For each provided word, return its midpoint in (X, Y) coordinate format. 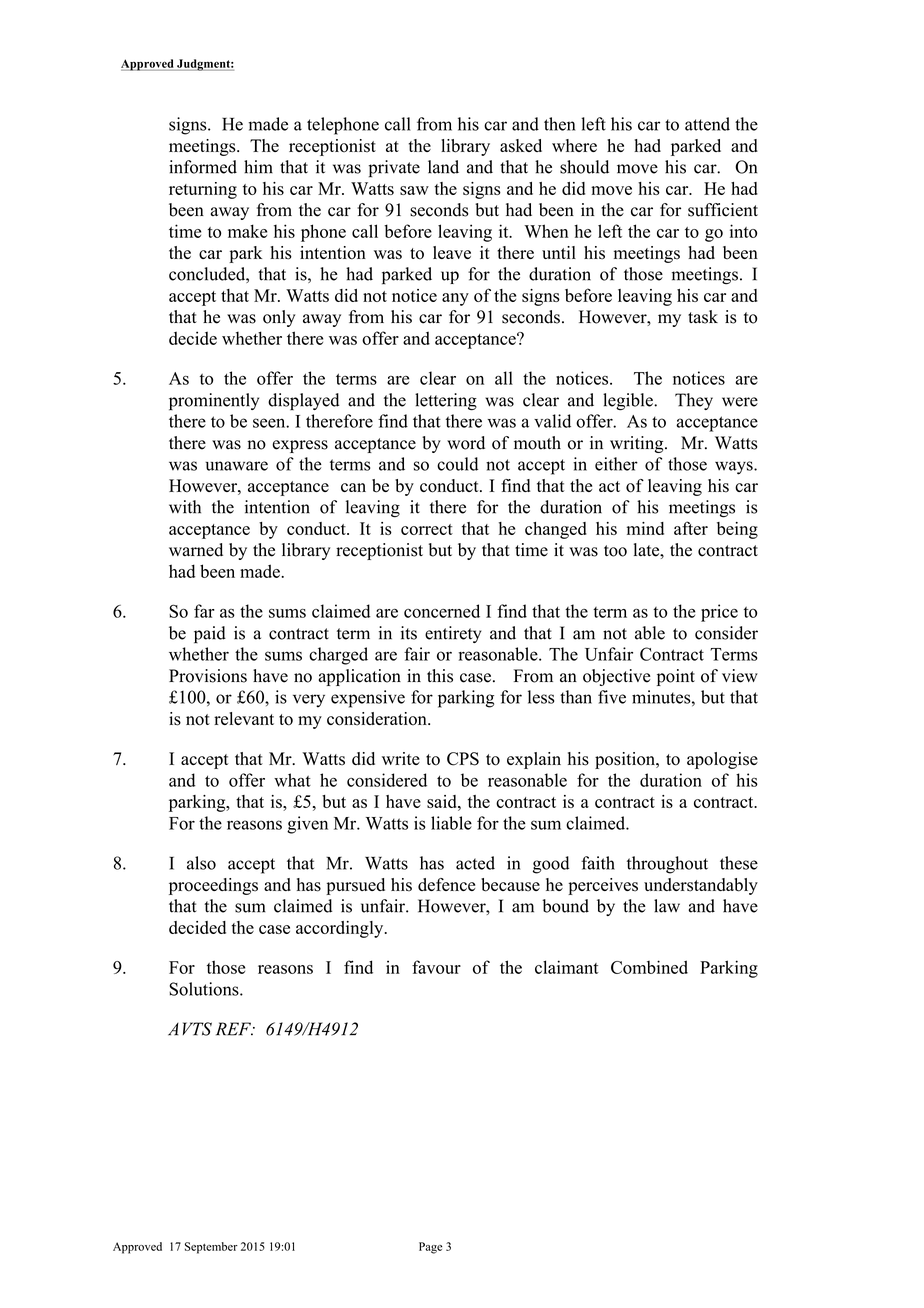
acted (475, 863)
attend (707, 124)
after (691, 528)
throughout (667, 865)
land (443, 167)
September (211, 1248)
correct (427, 529)
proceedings (213, 886)
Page (430, 1248)
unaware (237, 466)
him (258, 167)
